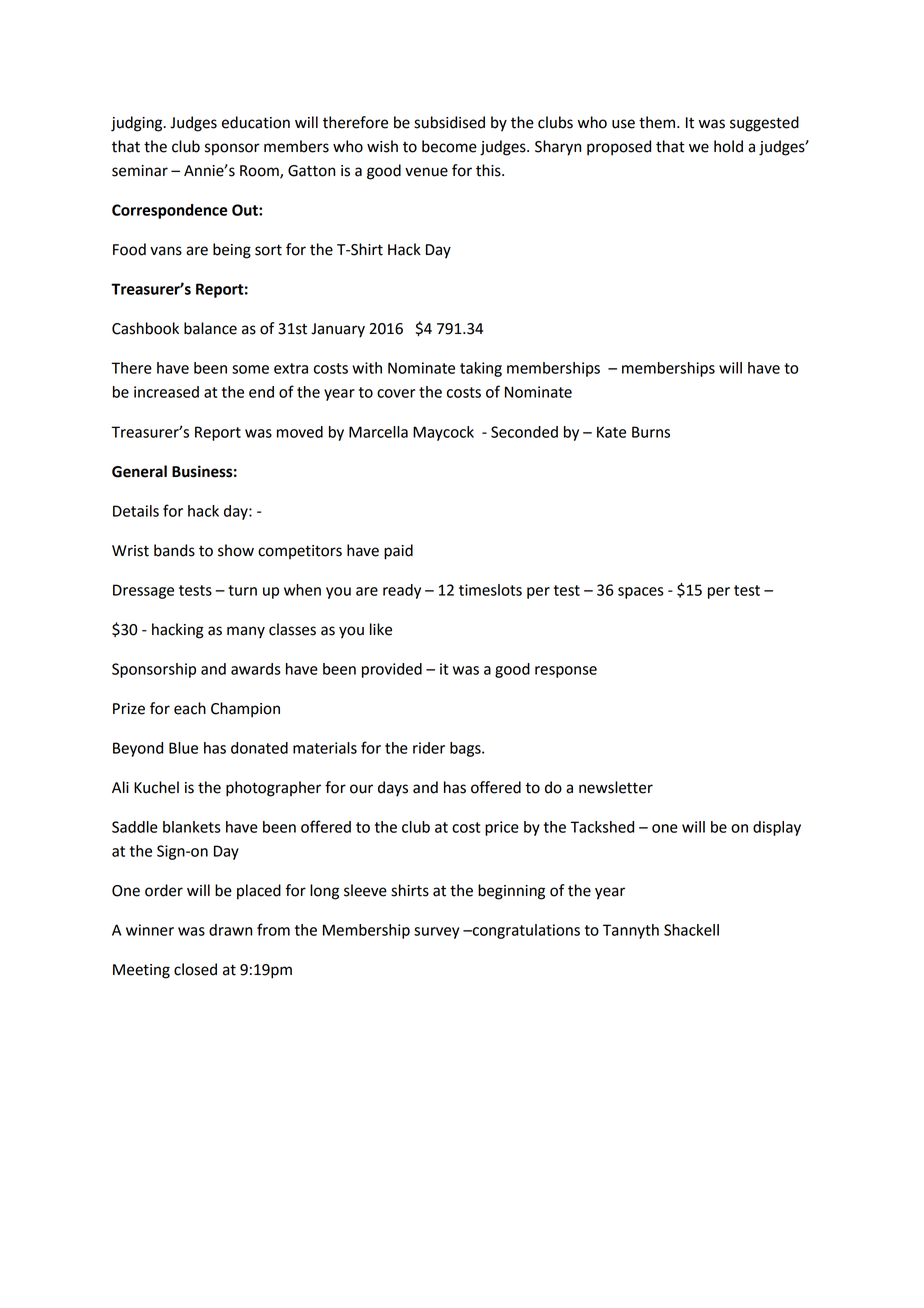 Image resolution: width=924 pixels, height=1308 pixels. What do you see at coordinates (256, 122) in the image?
I see `education` at bounding box center [256, 122].
